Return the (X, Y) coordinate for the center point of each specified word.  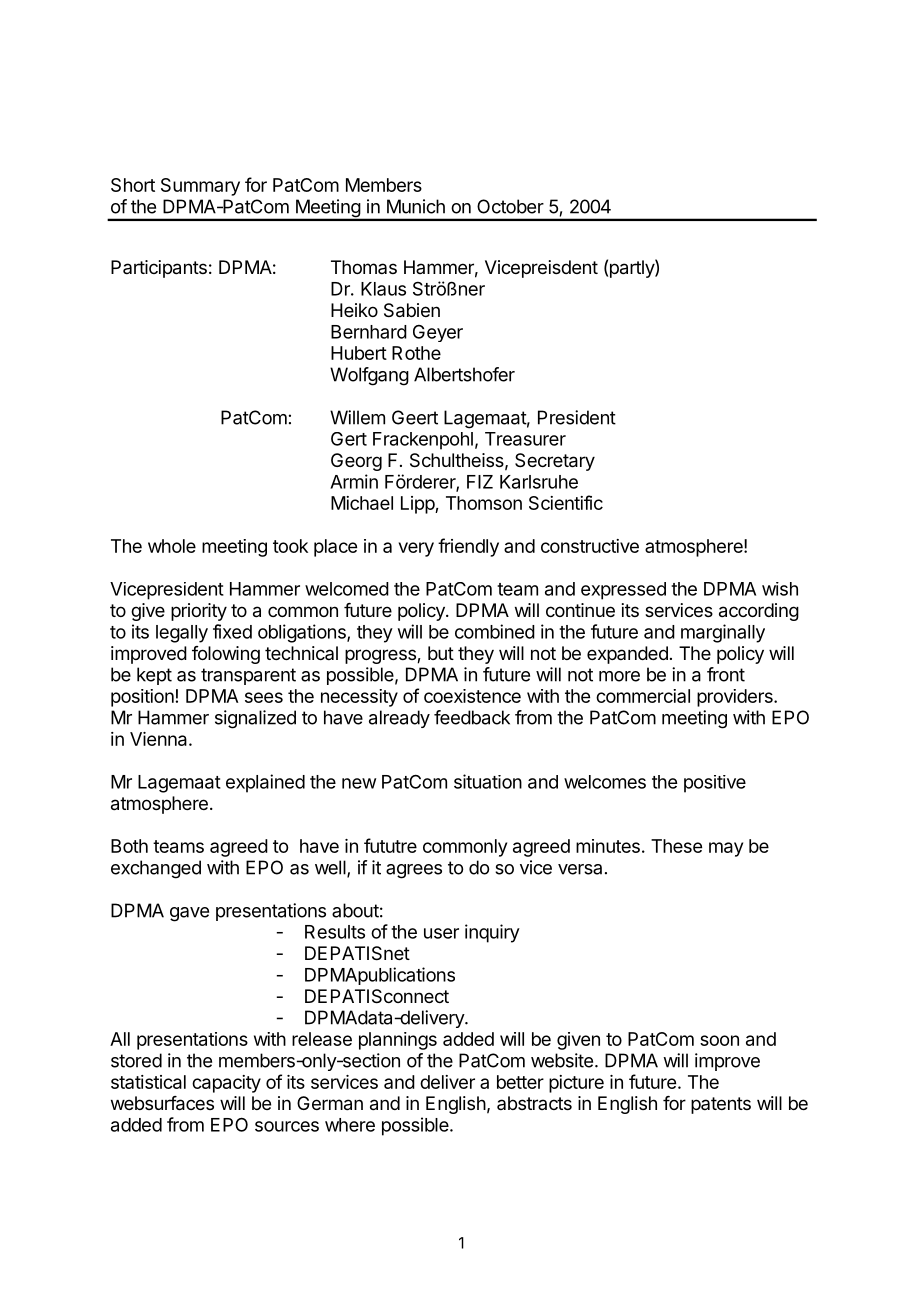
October (510, 206)
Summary (200, 187)
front (726, 674)
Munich (416, 206)
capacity (226, 1084)
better (520, 1082)
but (441, 653)
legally (182, 634)
